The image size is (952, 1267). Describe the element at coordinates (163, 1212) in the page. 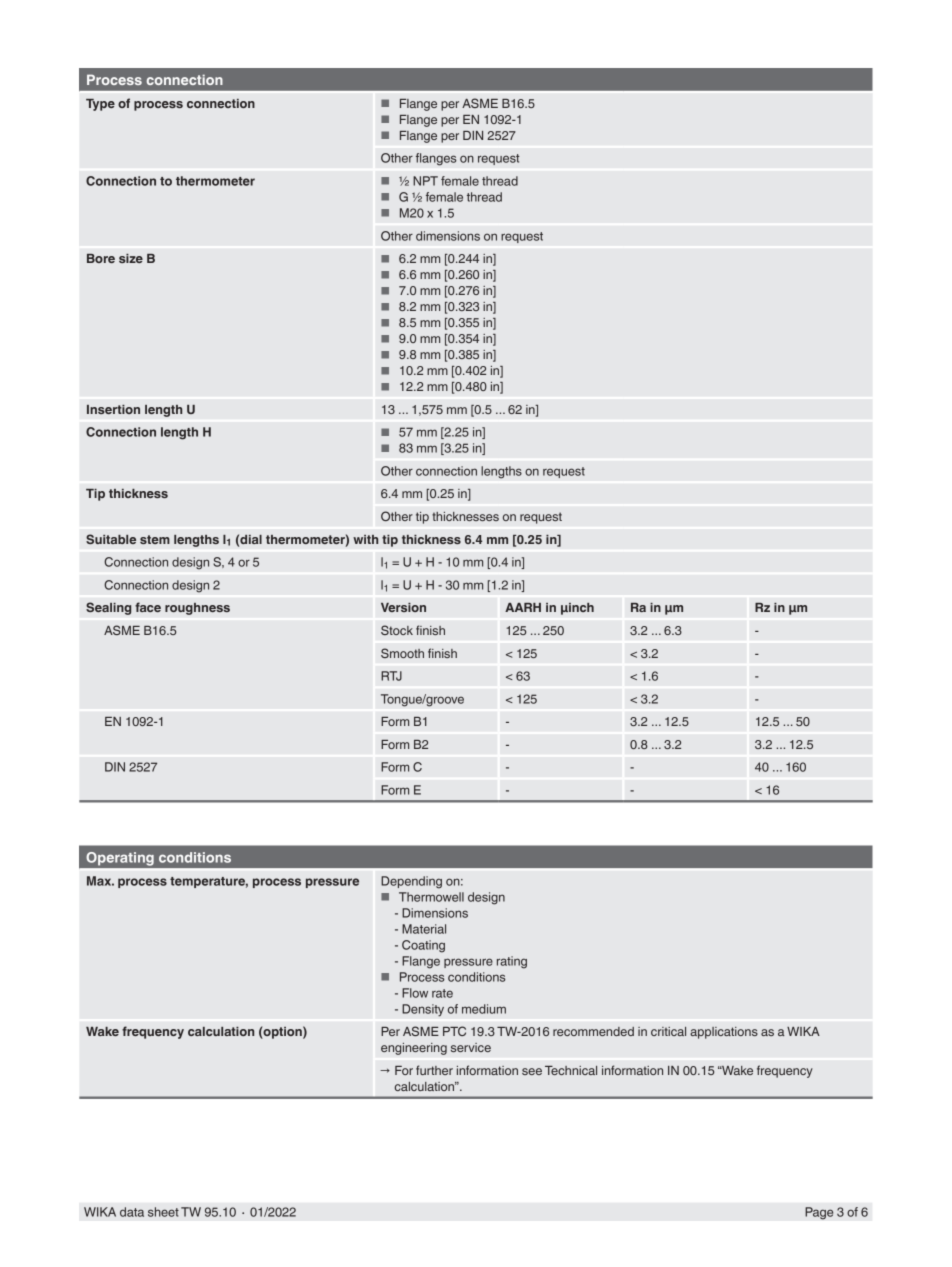

I see `sheet` at that location.
